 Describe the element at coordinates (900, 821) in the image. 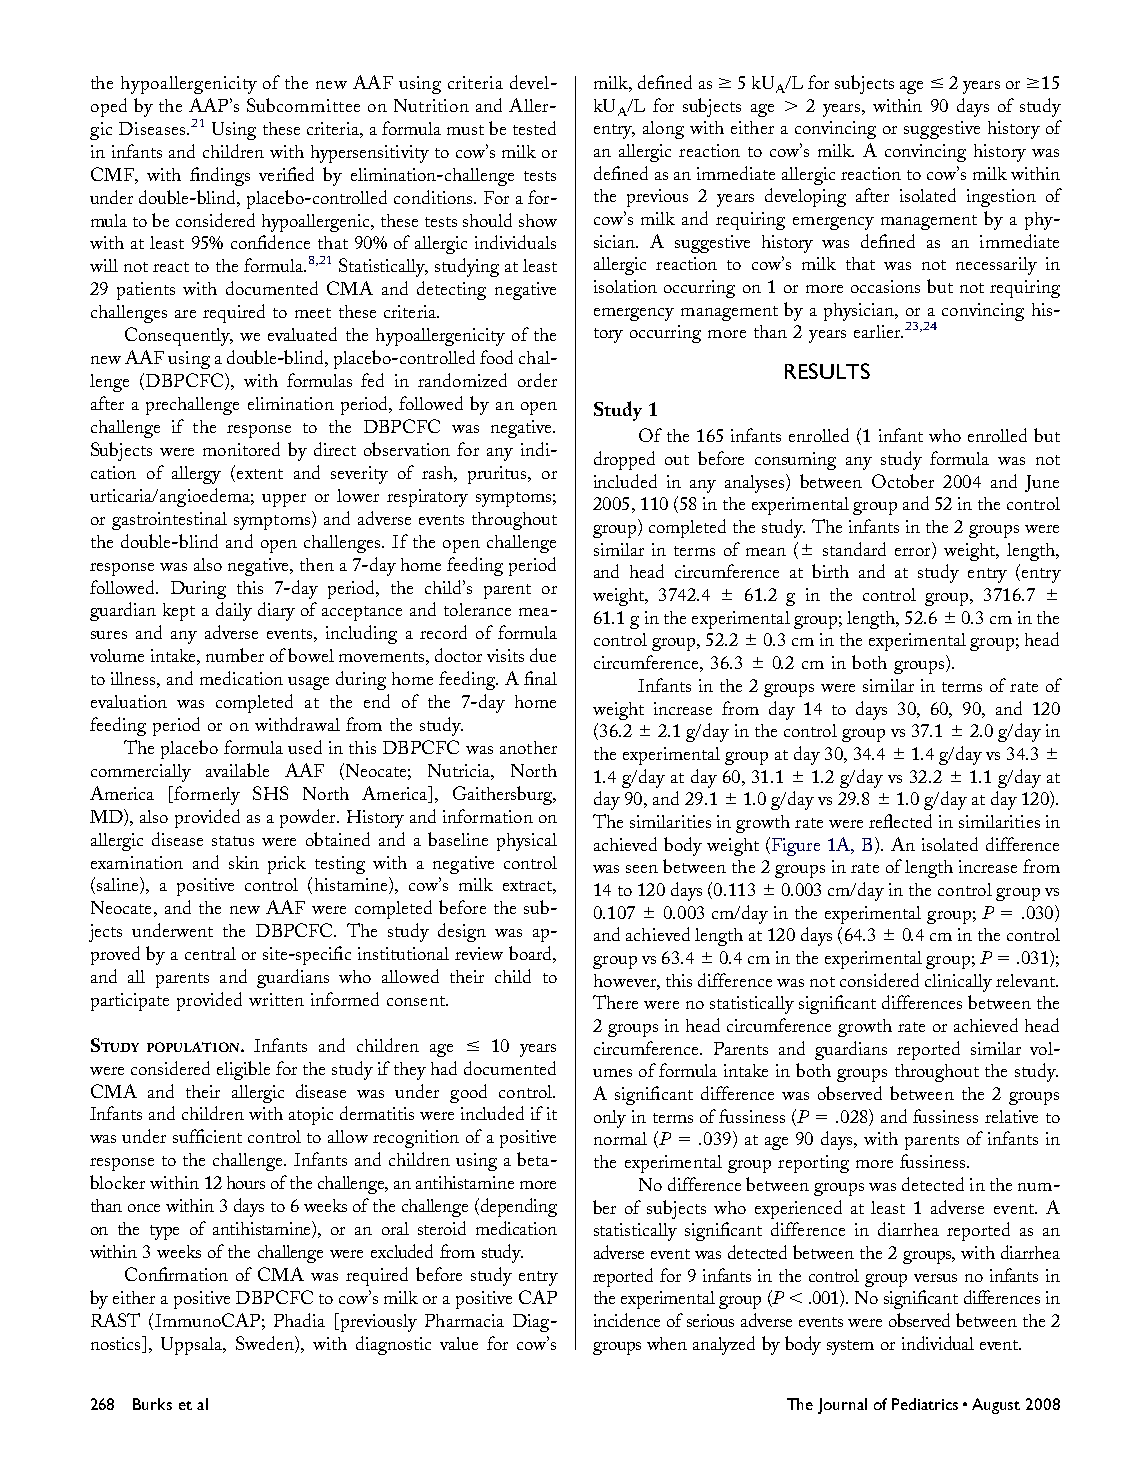

I see `reflected` at that location.
